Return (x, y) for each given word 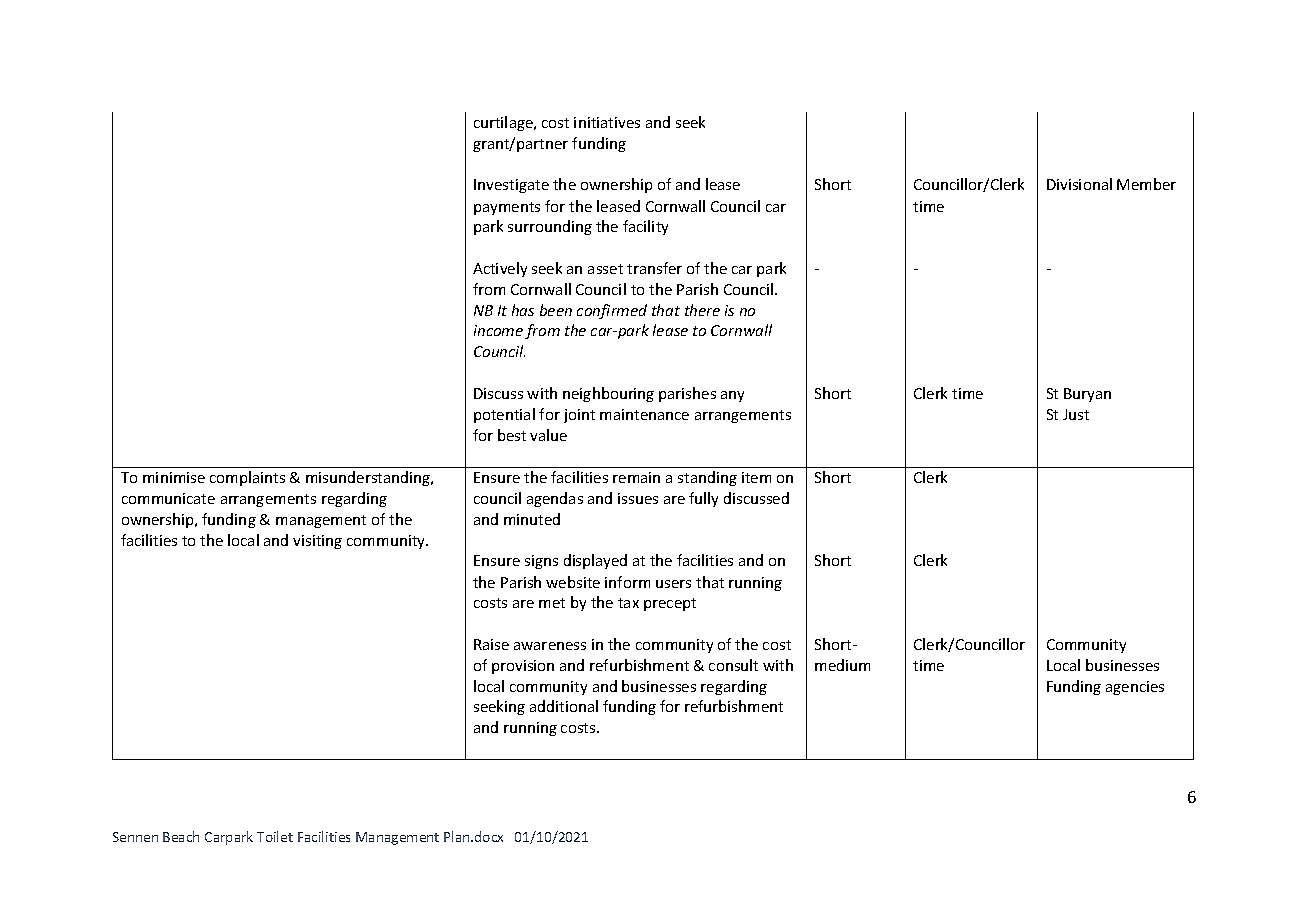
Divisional (1079, 184)
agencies (1135, 688)
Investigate (511, 186)
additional (564, 706)
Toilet (275, 836)
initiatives (607, 122)
